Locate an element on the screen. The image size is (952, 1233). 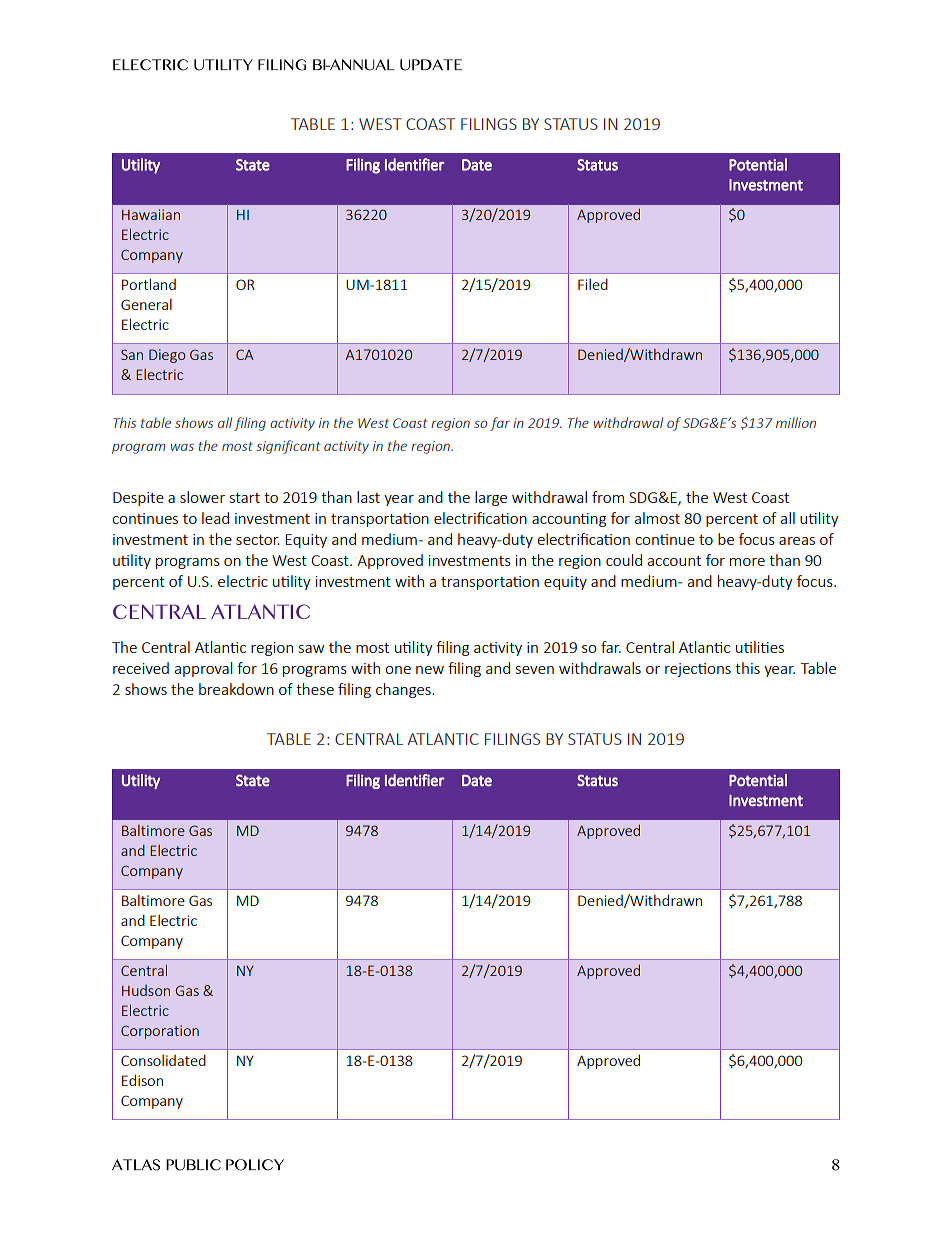
Corporation is located at coordinates (160, 1032).
